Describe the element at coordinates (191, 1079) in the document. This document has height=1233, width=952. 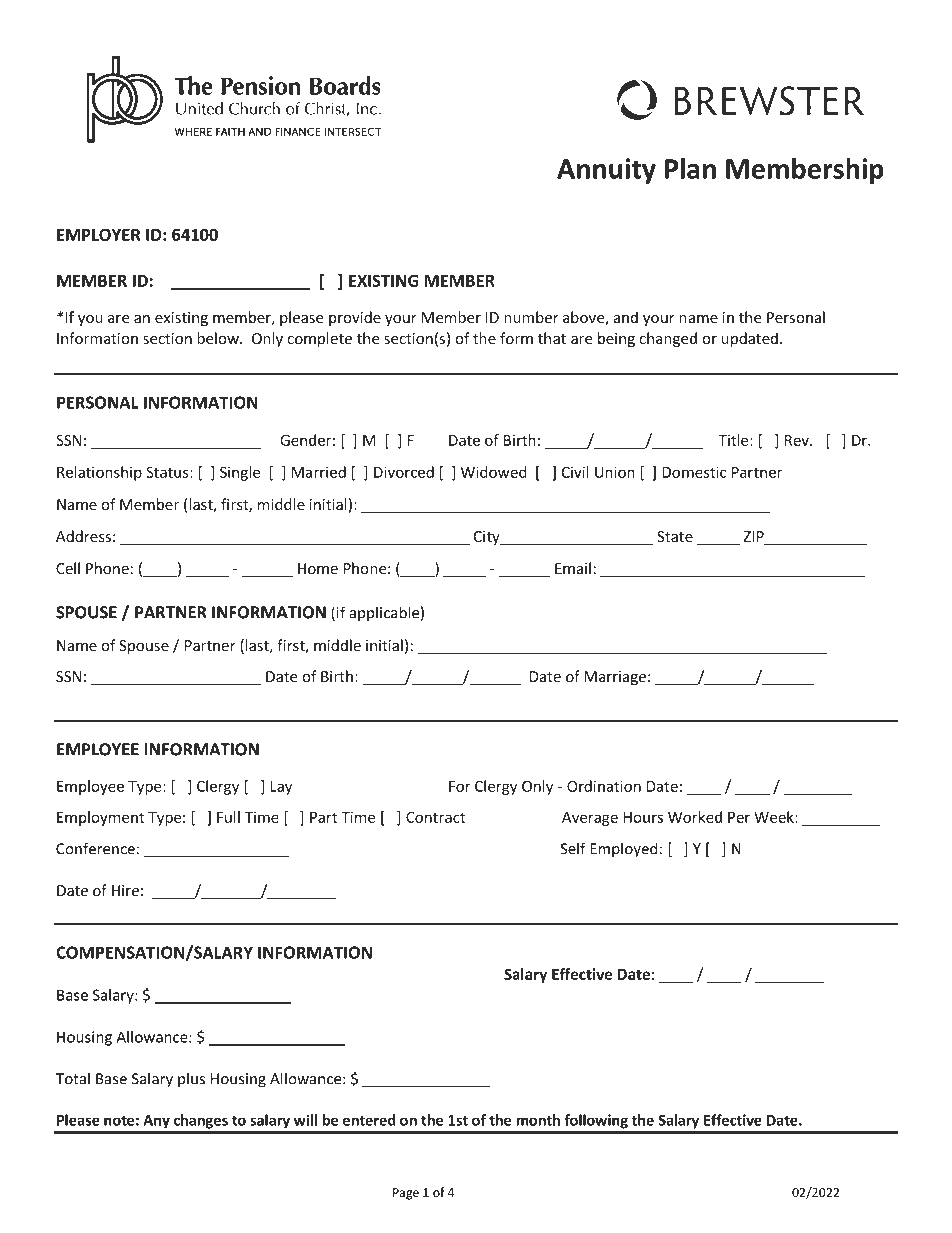
I see `plus` at that location.
